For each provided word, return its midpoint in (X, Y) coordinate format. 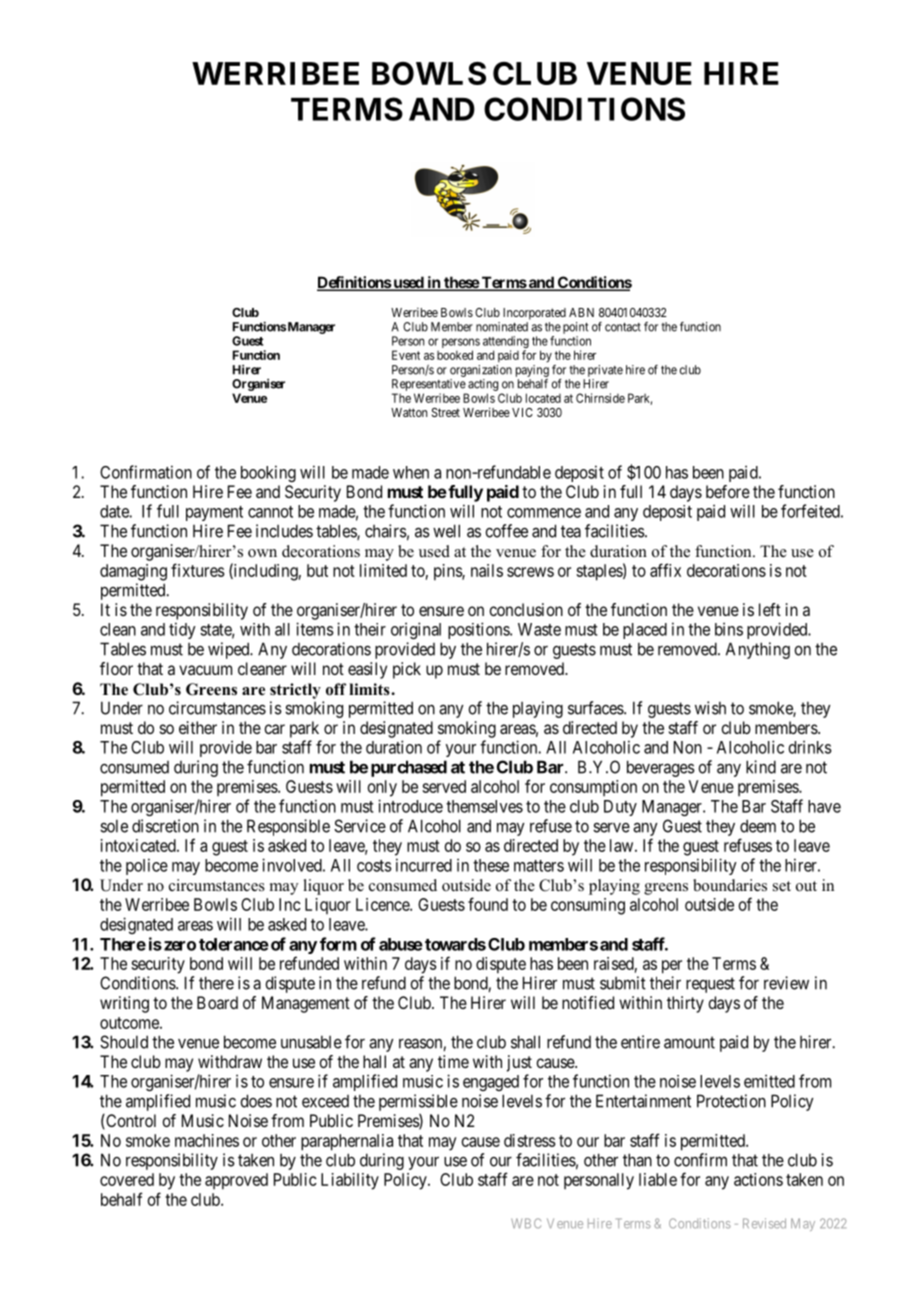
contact (623, 327)
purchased (409, 768)
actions (758, 1179)
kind (761, 767)
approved (236, 1181)
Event (406, 355)
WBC (526, 1223)
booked (455, 355)
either (198, 727)
